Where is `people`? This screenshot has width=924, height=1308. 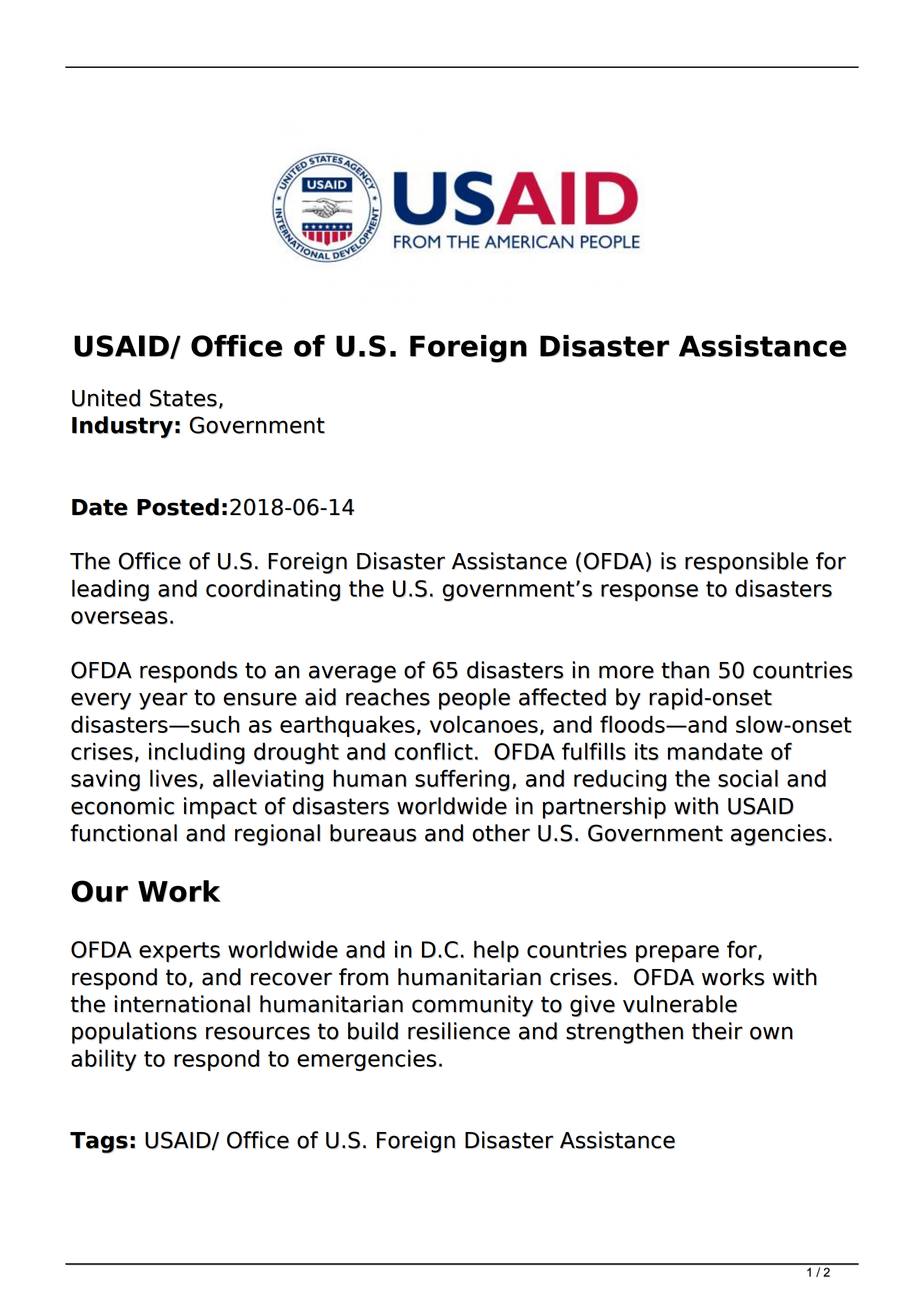
people is located at coordinates (474, 699).
